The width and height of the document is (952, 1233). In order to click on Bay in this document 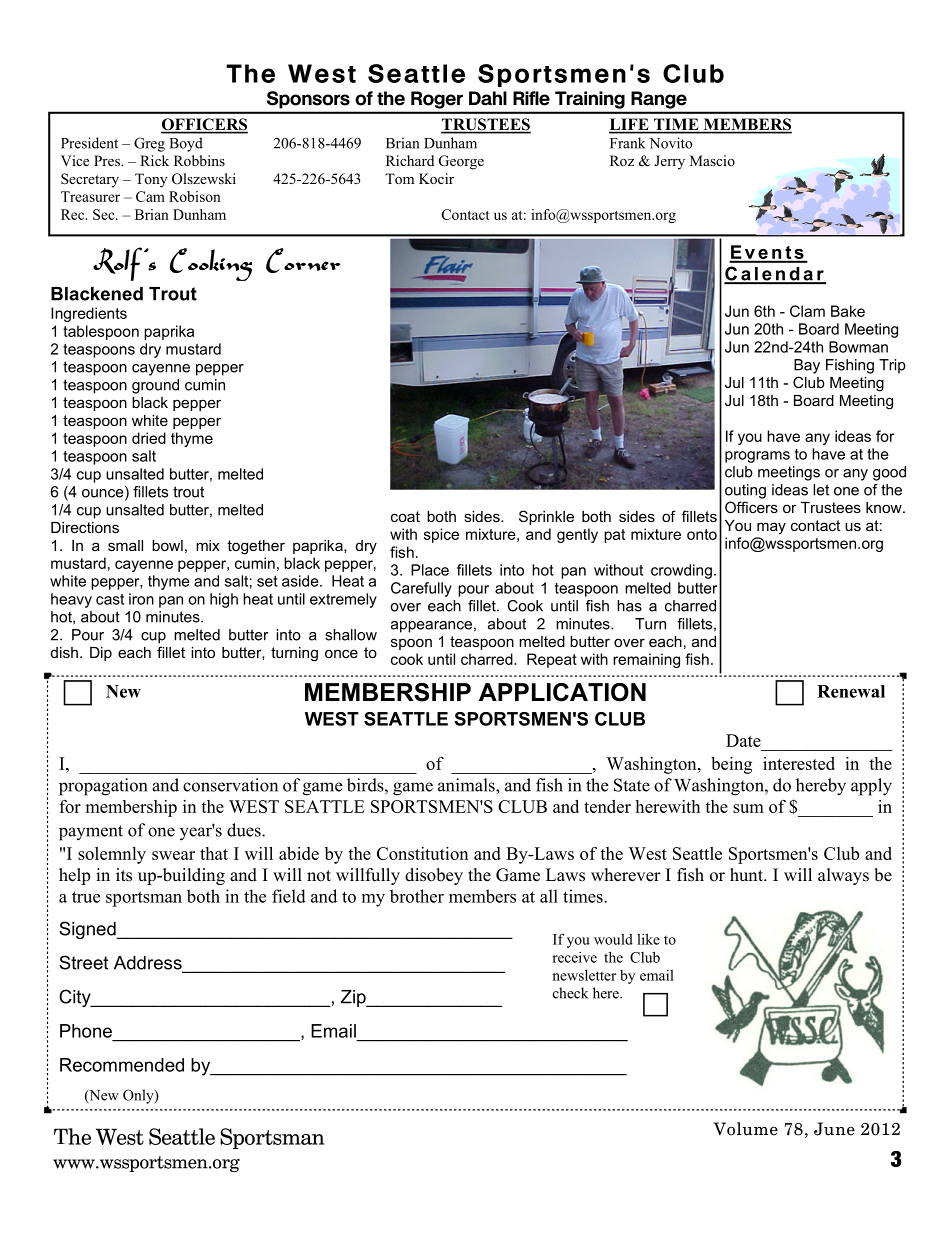, I will do `click(807, 366)`.
